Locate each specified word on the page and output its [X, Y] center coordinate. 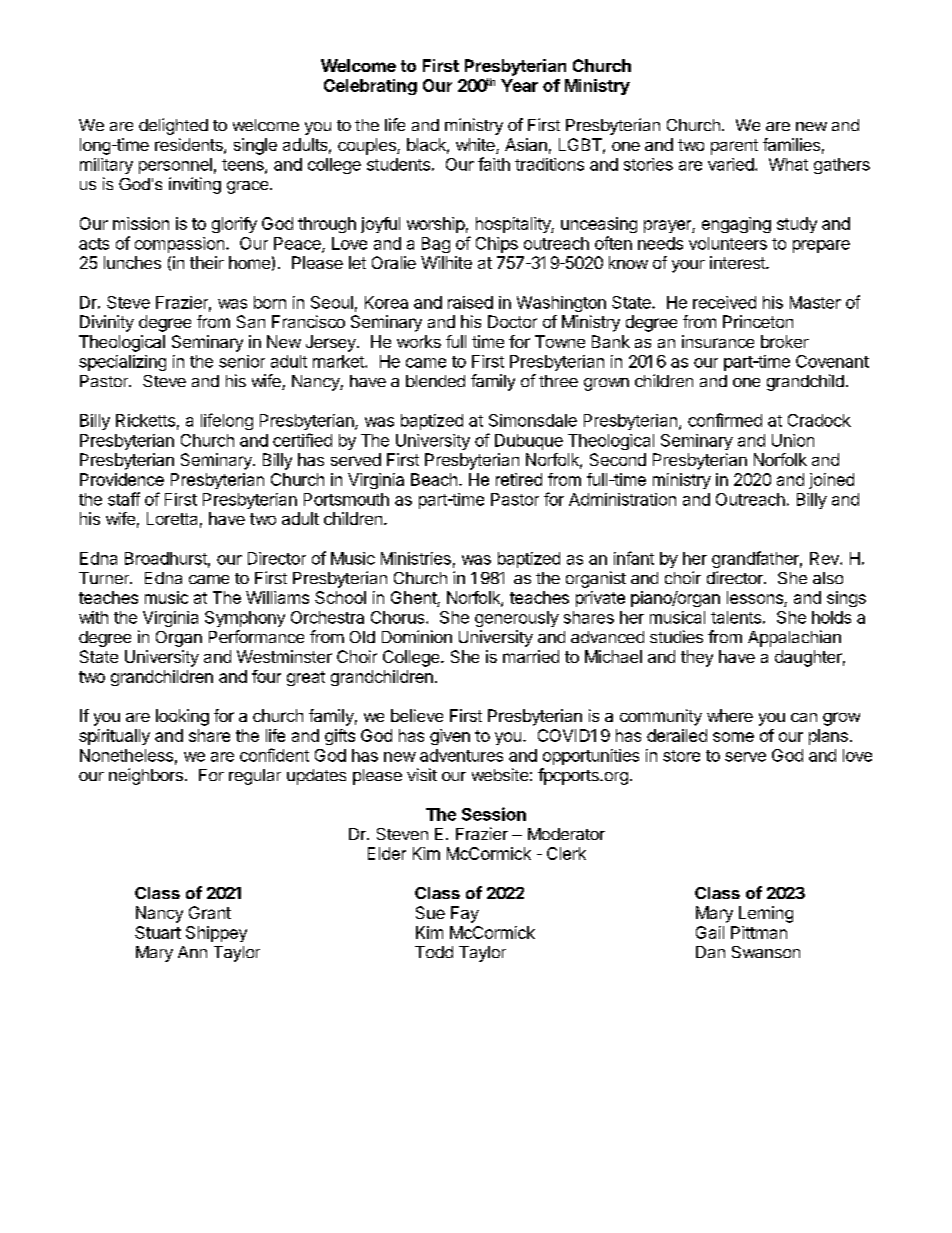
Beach [434, 479]
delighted [173, 126]
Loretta [172, 518]
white [476, 146]
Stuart [158, 932]
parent [734, 147]
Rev [825, 558]
